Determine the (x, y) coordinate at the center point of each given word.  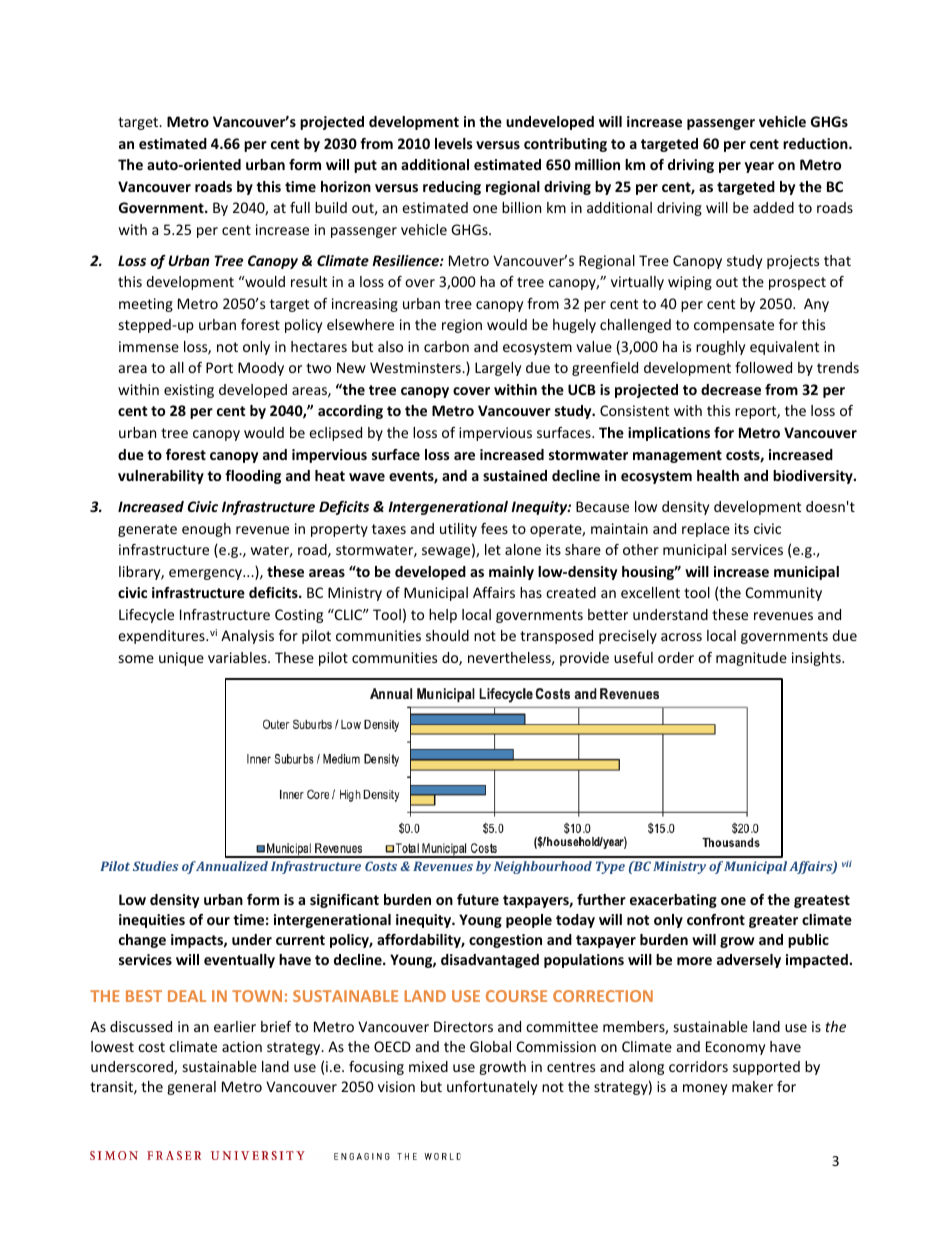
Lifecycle (146, 616)
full (300, 207)
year (759, 167)
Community (784, 594)
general (191, 1088)
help (443, 616)
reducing (452, 188)
